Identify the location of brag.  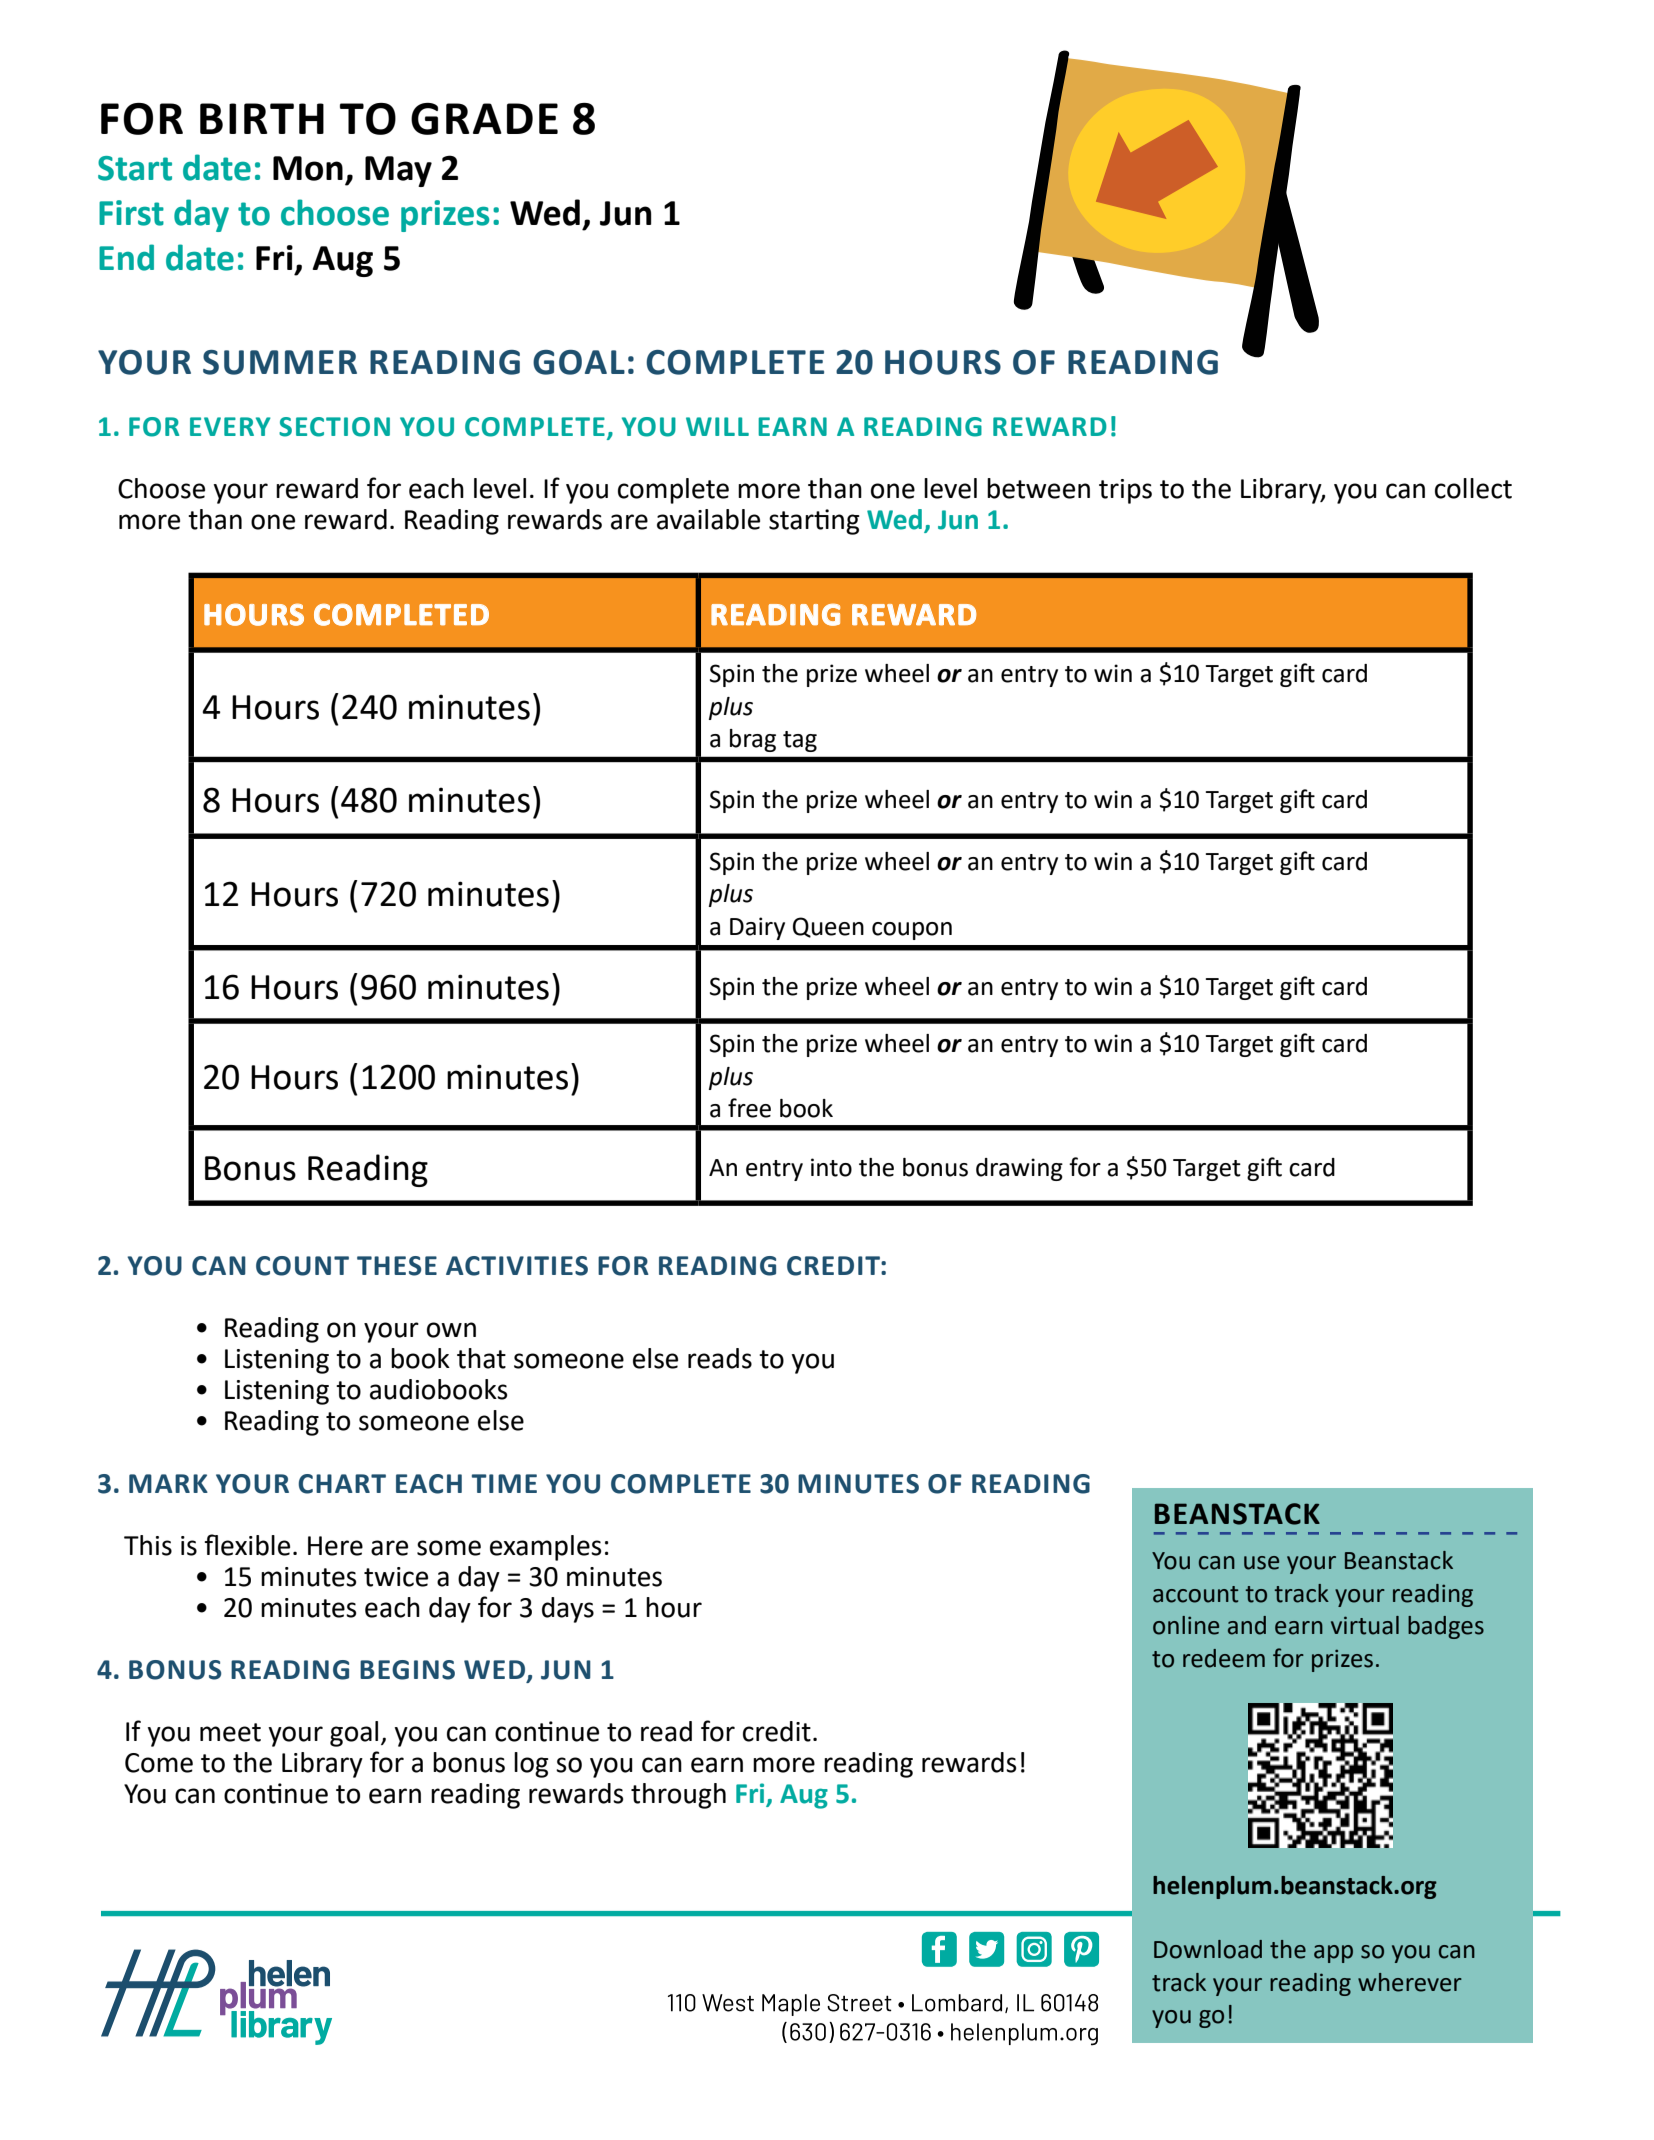
(753, 740).
